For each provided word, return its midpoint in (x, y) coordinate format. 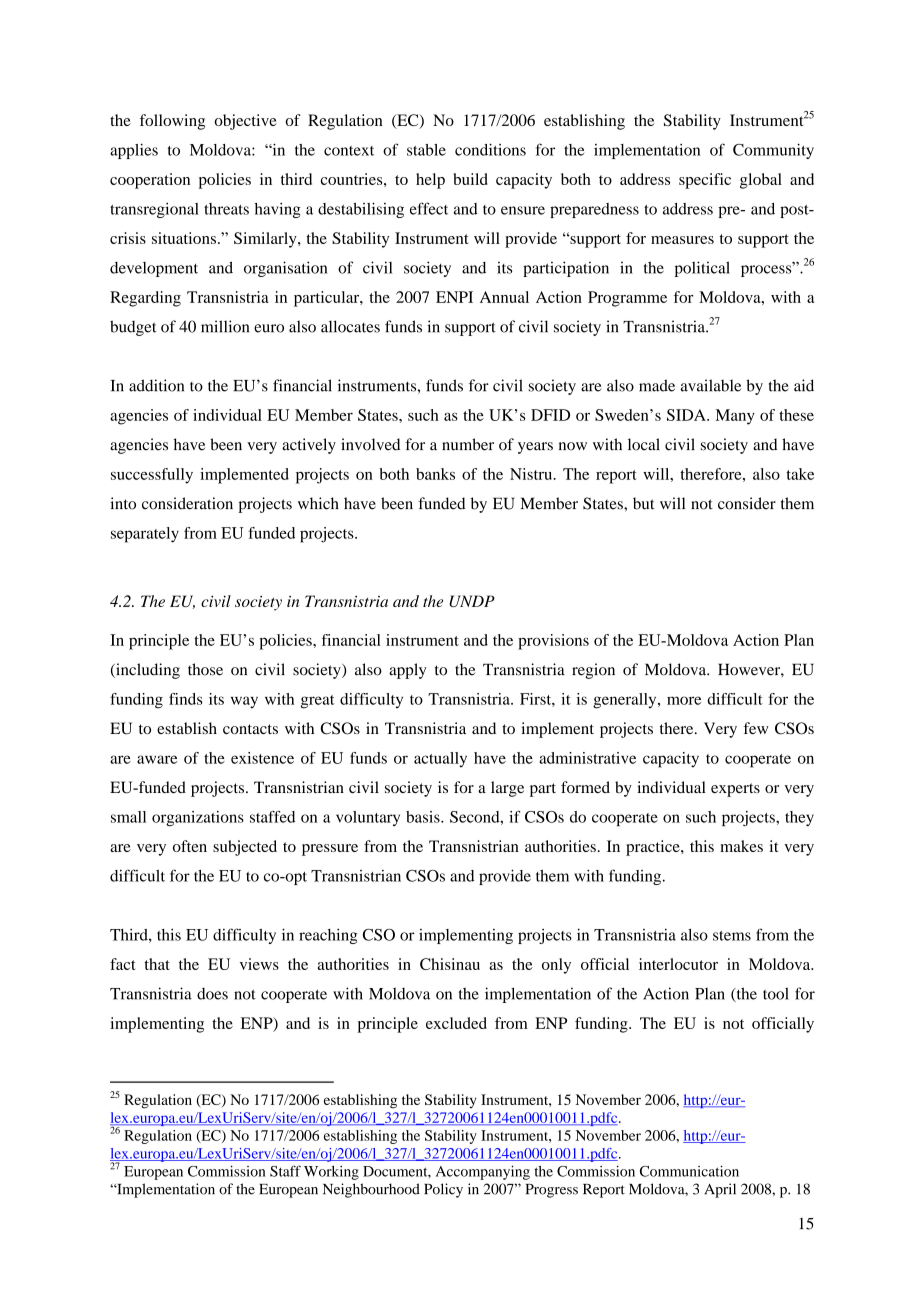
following (172, 122)
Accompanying (483, 1172)
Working (331, 1173)
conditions (490, 149)
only (556, 966)
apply (408, 671)
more (684, 700)
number (468, 444)
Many (735, 417)
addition (156, 385)
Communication (689, 1171)
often (190, 846)
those (205, 669)
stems (732, 936)
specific (705, 181)
